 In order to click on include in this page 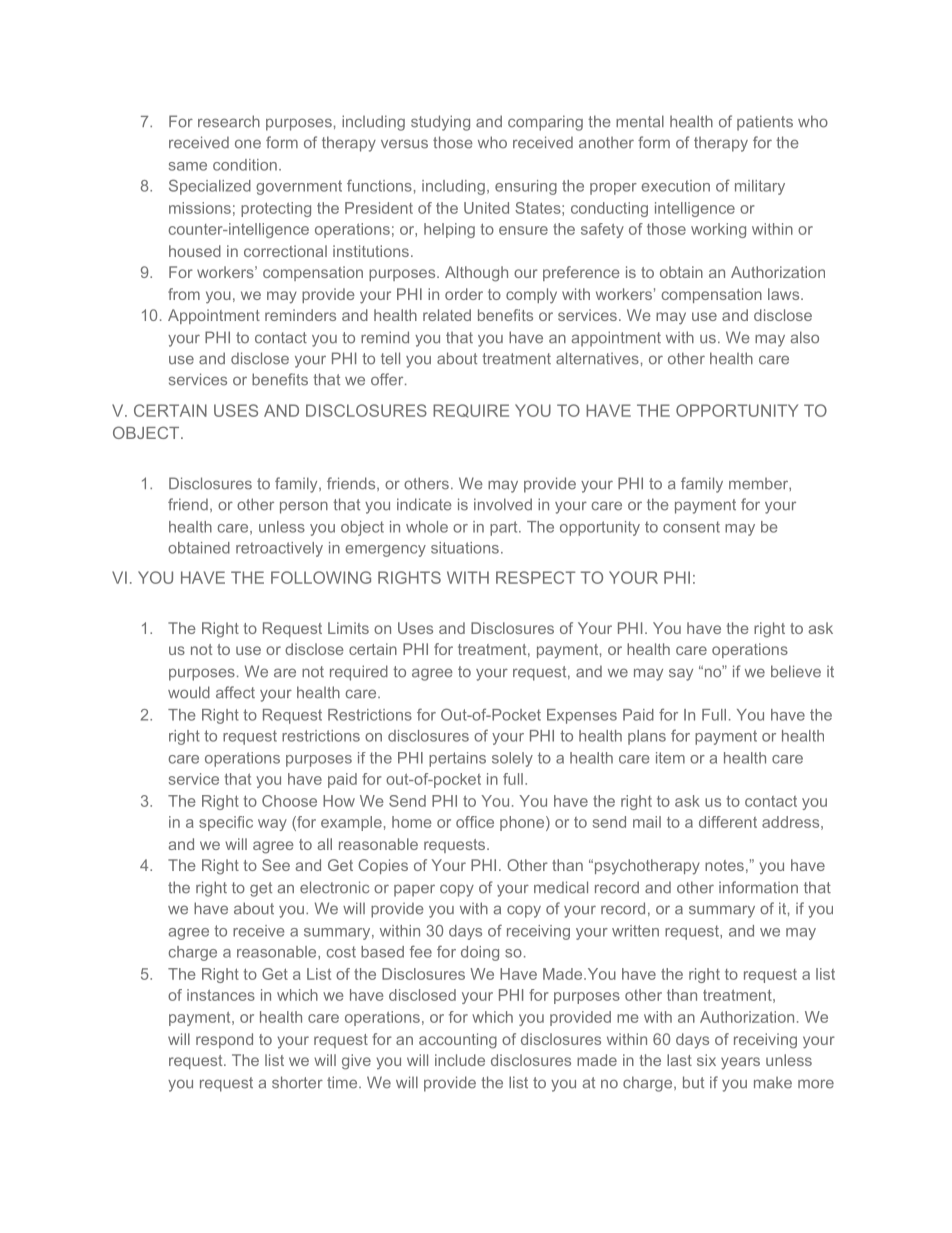, I will do `click(460, 1060)`.
